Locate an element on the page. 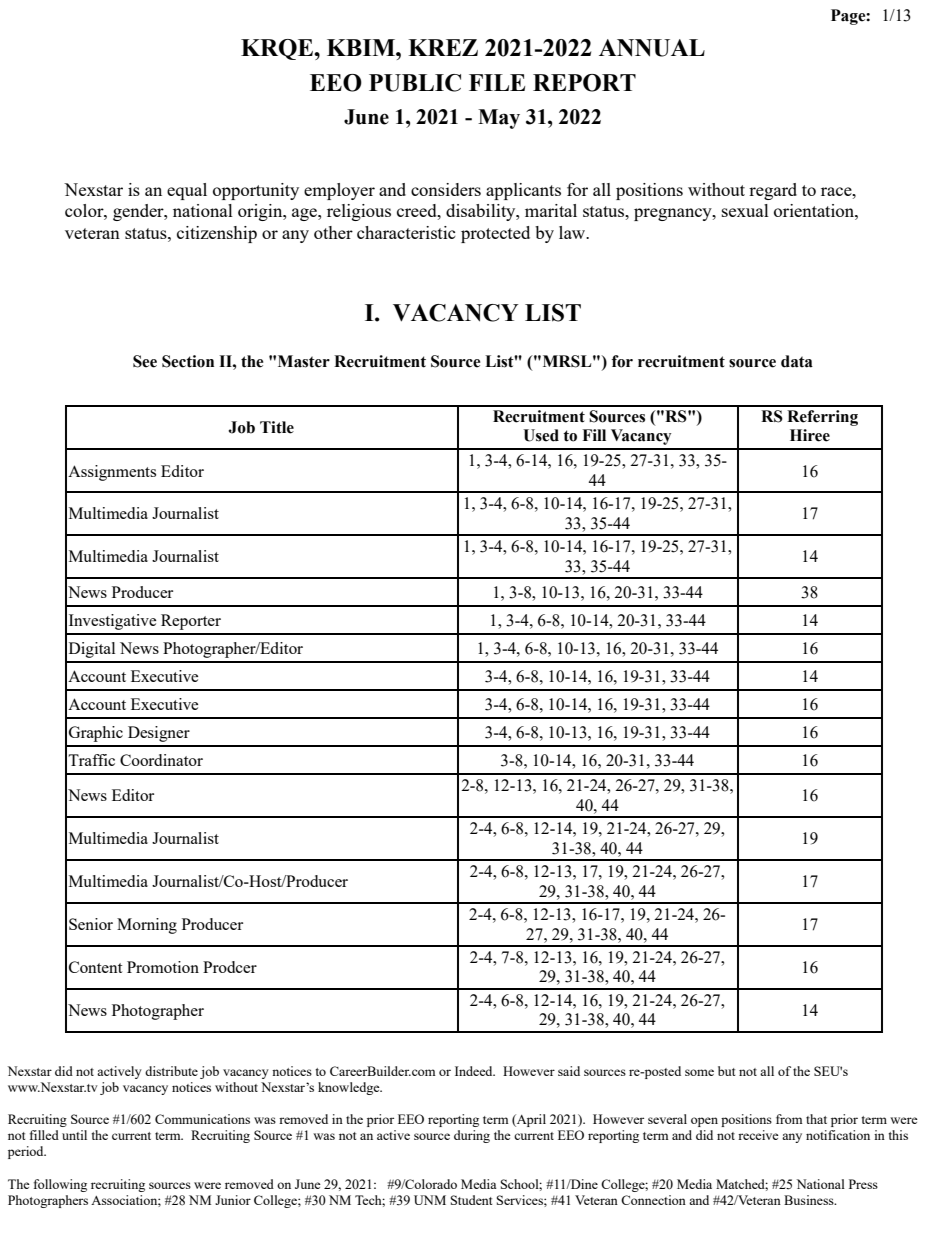 This image has width=952, height=1233. ANNUAL is located at coordinates (652, 48).
